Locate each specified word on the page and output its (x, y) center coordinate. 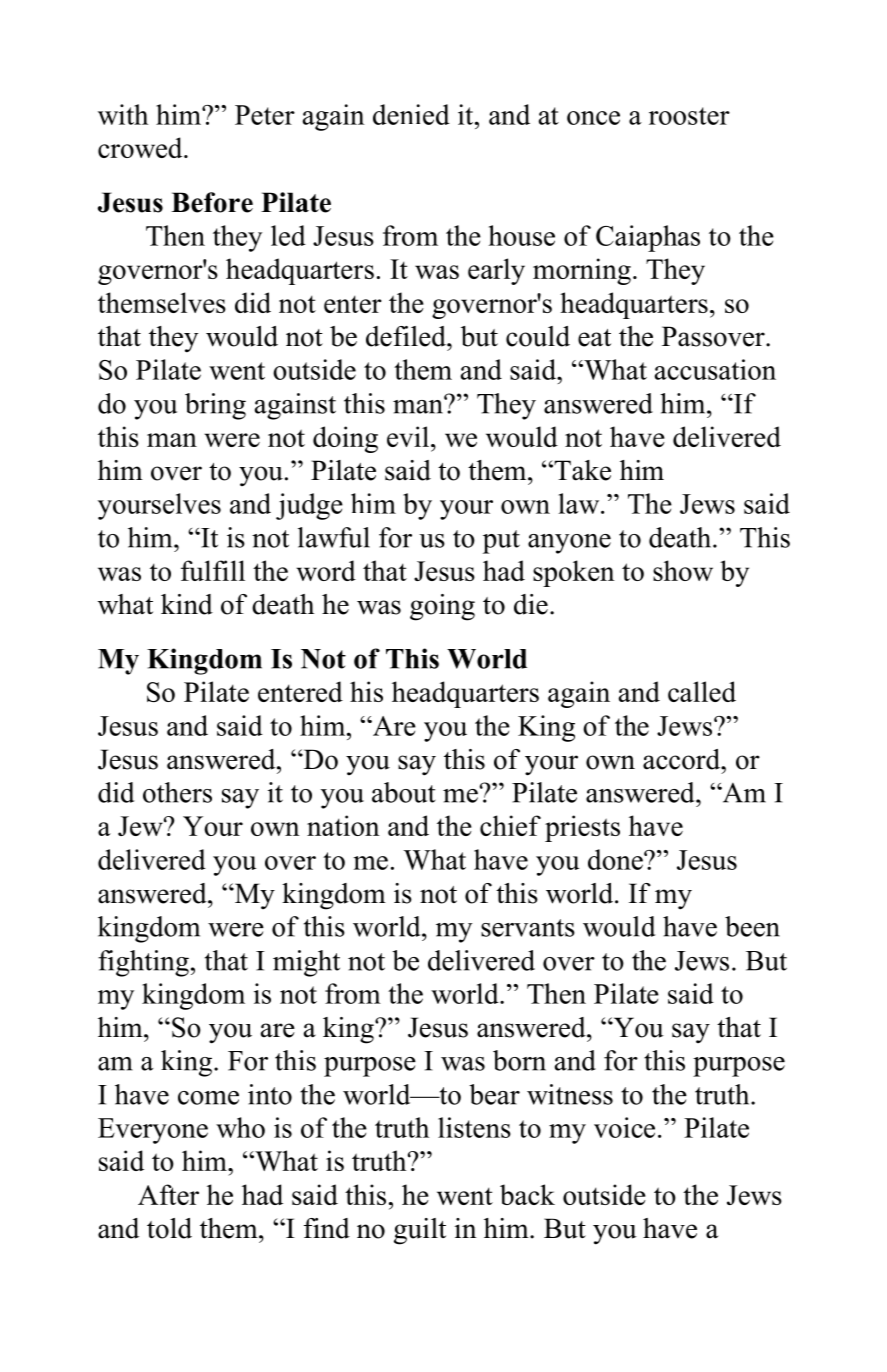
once (593, 118)
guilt (420, 1231)
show (683, 570)
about (404, 792)
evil (408, 436)
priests (582, 828)
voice (624, 1127)
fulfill (213, 570)
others (177, 792)
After (168, 1194)
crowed (141, 147)
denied (411, 114)
